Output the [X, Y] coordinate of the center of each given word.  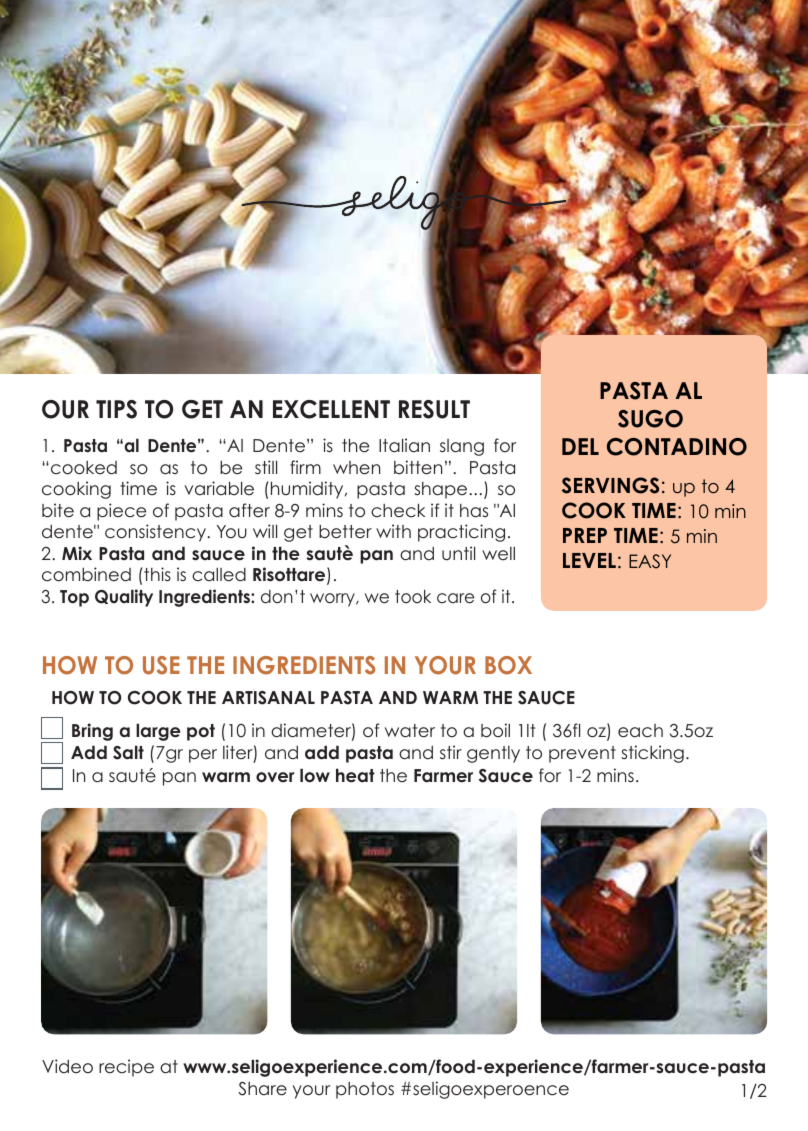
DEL [580, 446]
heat [355, 775]
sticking [653, 754]
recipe [126, 1068]
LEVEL [589, 560]
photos [365, 1090]
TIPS [116, 409]
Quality [124, 598]
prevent [582, 754]
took [413, 596]
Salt [128, 752]
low [315, 775]
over [275, 777]
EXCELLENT [331, 409]
